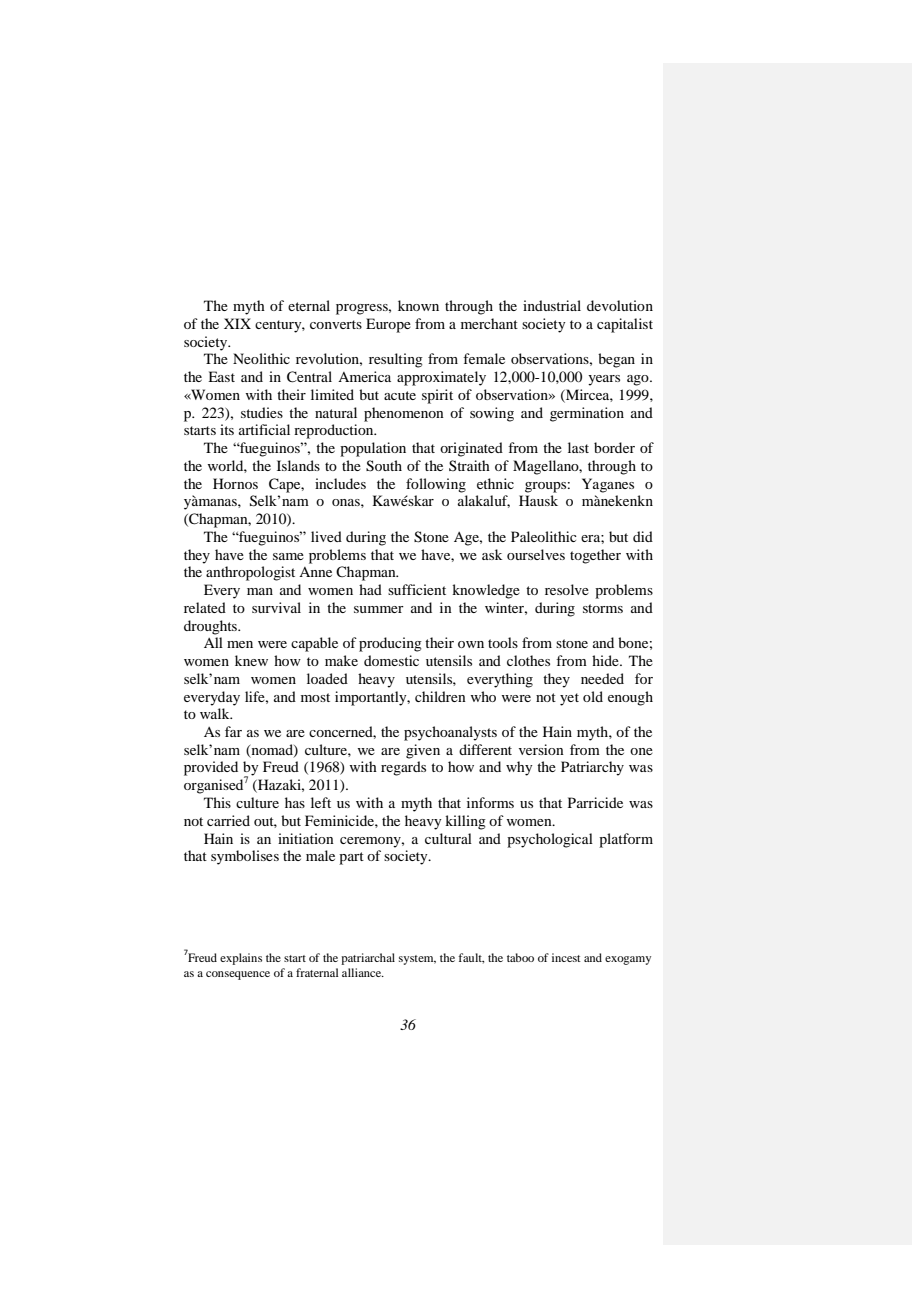  Describe the element at coordinates (592, 768) in the image. I see `Patriarchy` at that location.
